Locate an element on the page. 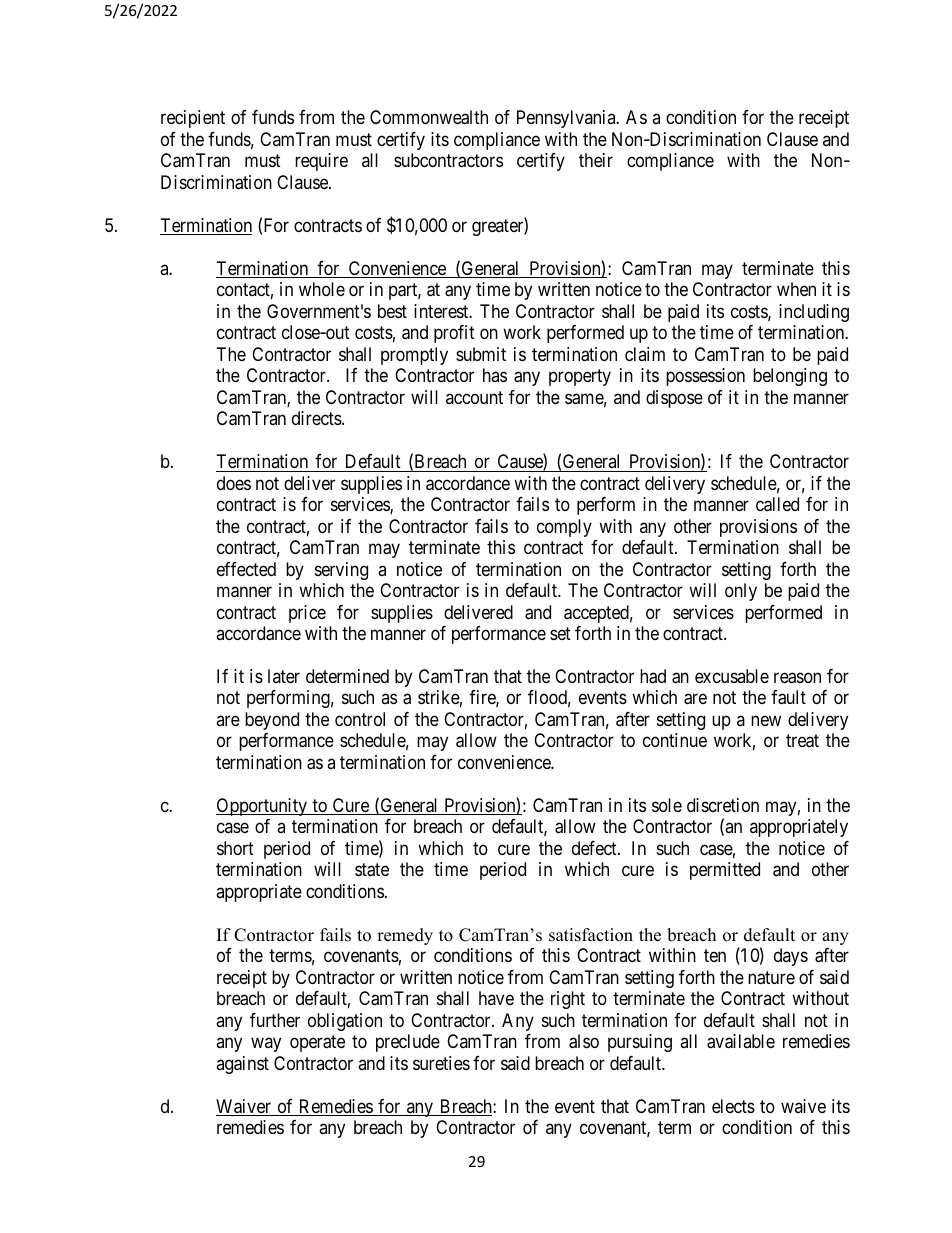 The height and width of the document is (1233, 952). defect is located at coordinates (595, 848).
